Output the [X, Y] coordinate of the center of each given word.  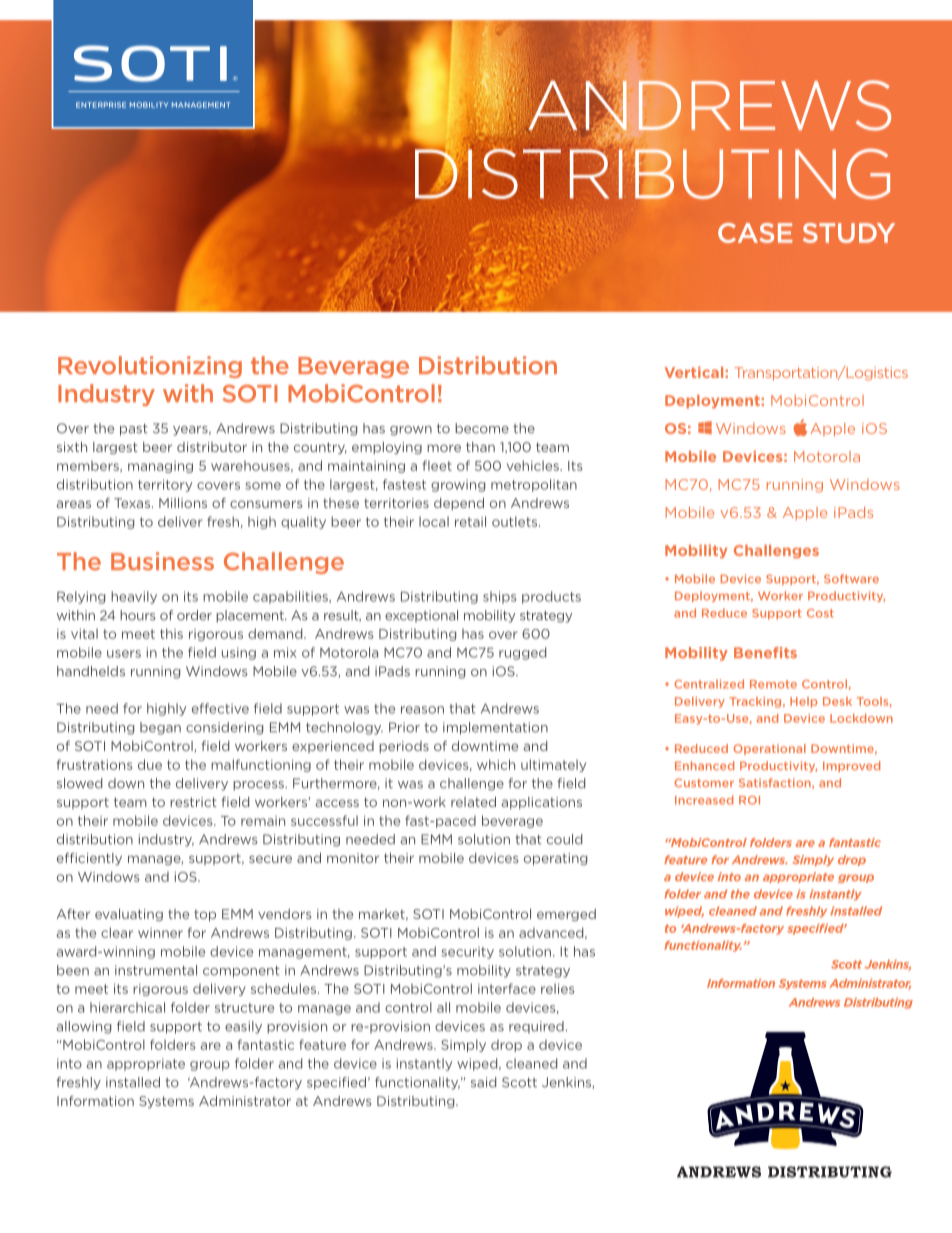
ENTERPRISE [101, 105]
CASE [755, 233]
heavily [134, 597]
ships [500, 597]
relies [558, 988]
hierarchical [127, 1007]
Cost [820, 613]
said [483, 1082]
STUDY [849, 233]
